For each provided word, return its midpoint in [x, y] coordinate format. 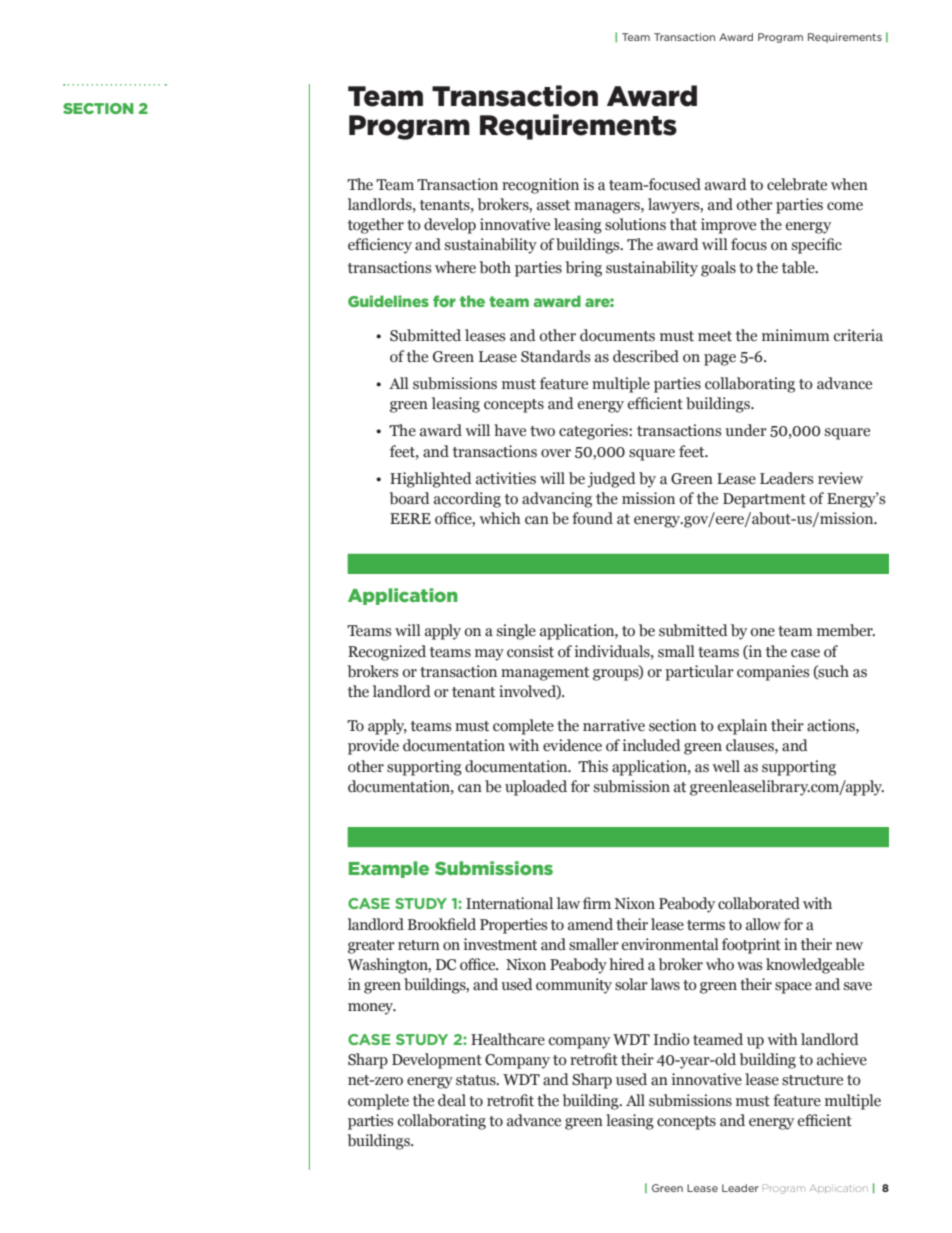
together [376, 226]
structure [812, 1080]
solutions [635, 224]
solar [631, 984]
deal [452, 1100]
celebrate [797, 184]
